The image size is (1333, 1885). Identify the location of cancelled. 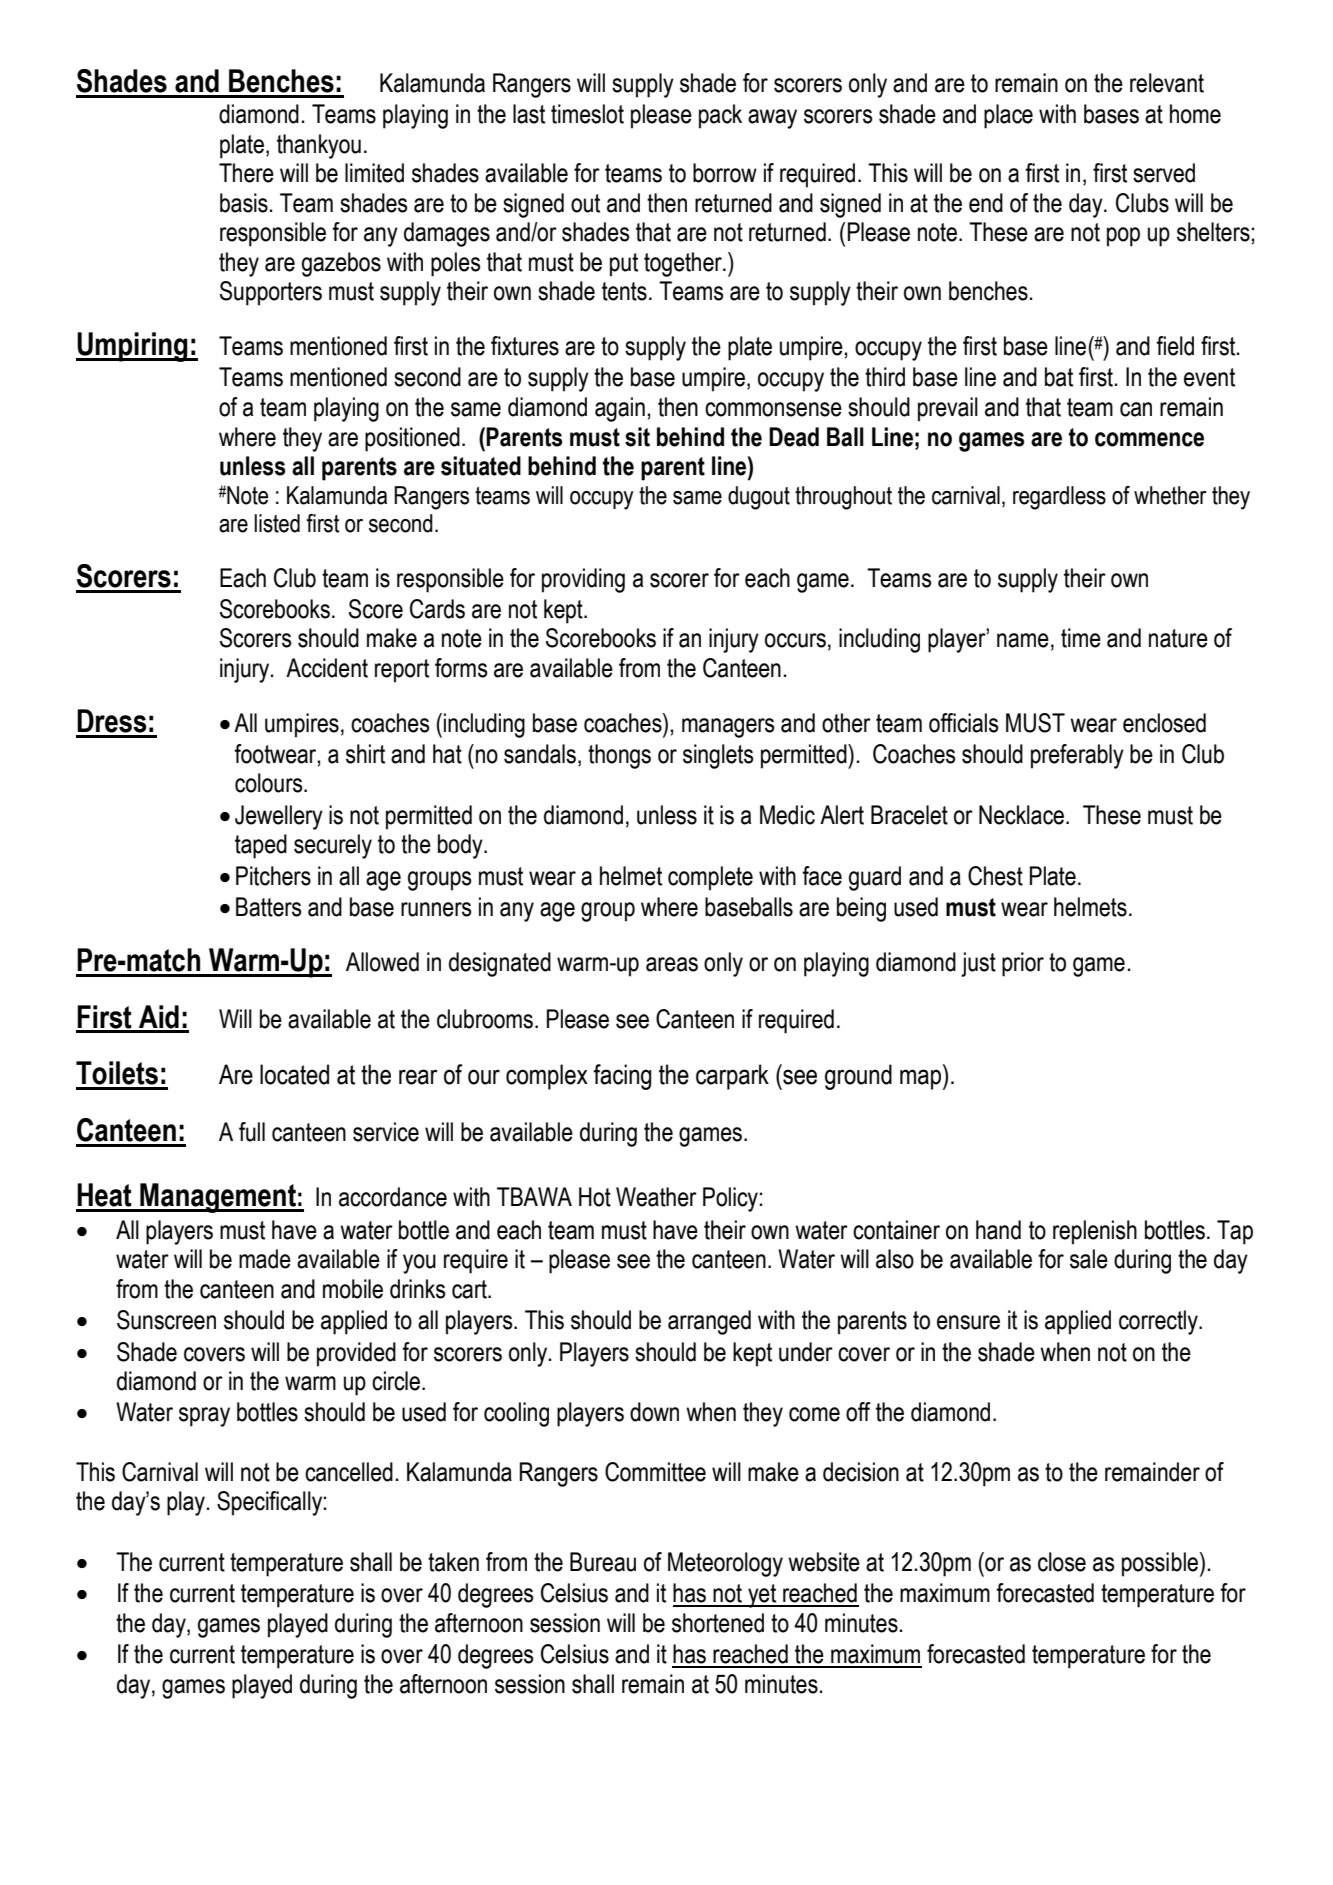
(349, 1472).
